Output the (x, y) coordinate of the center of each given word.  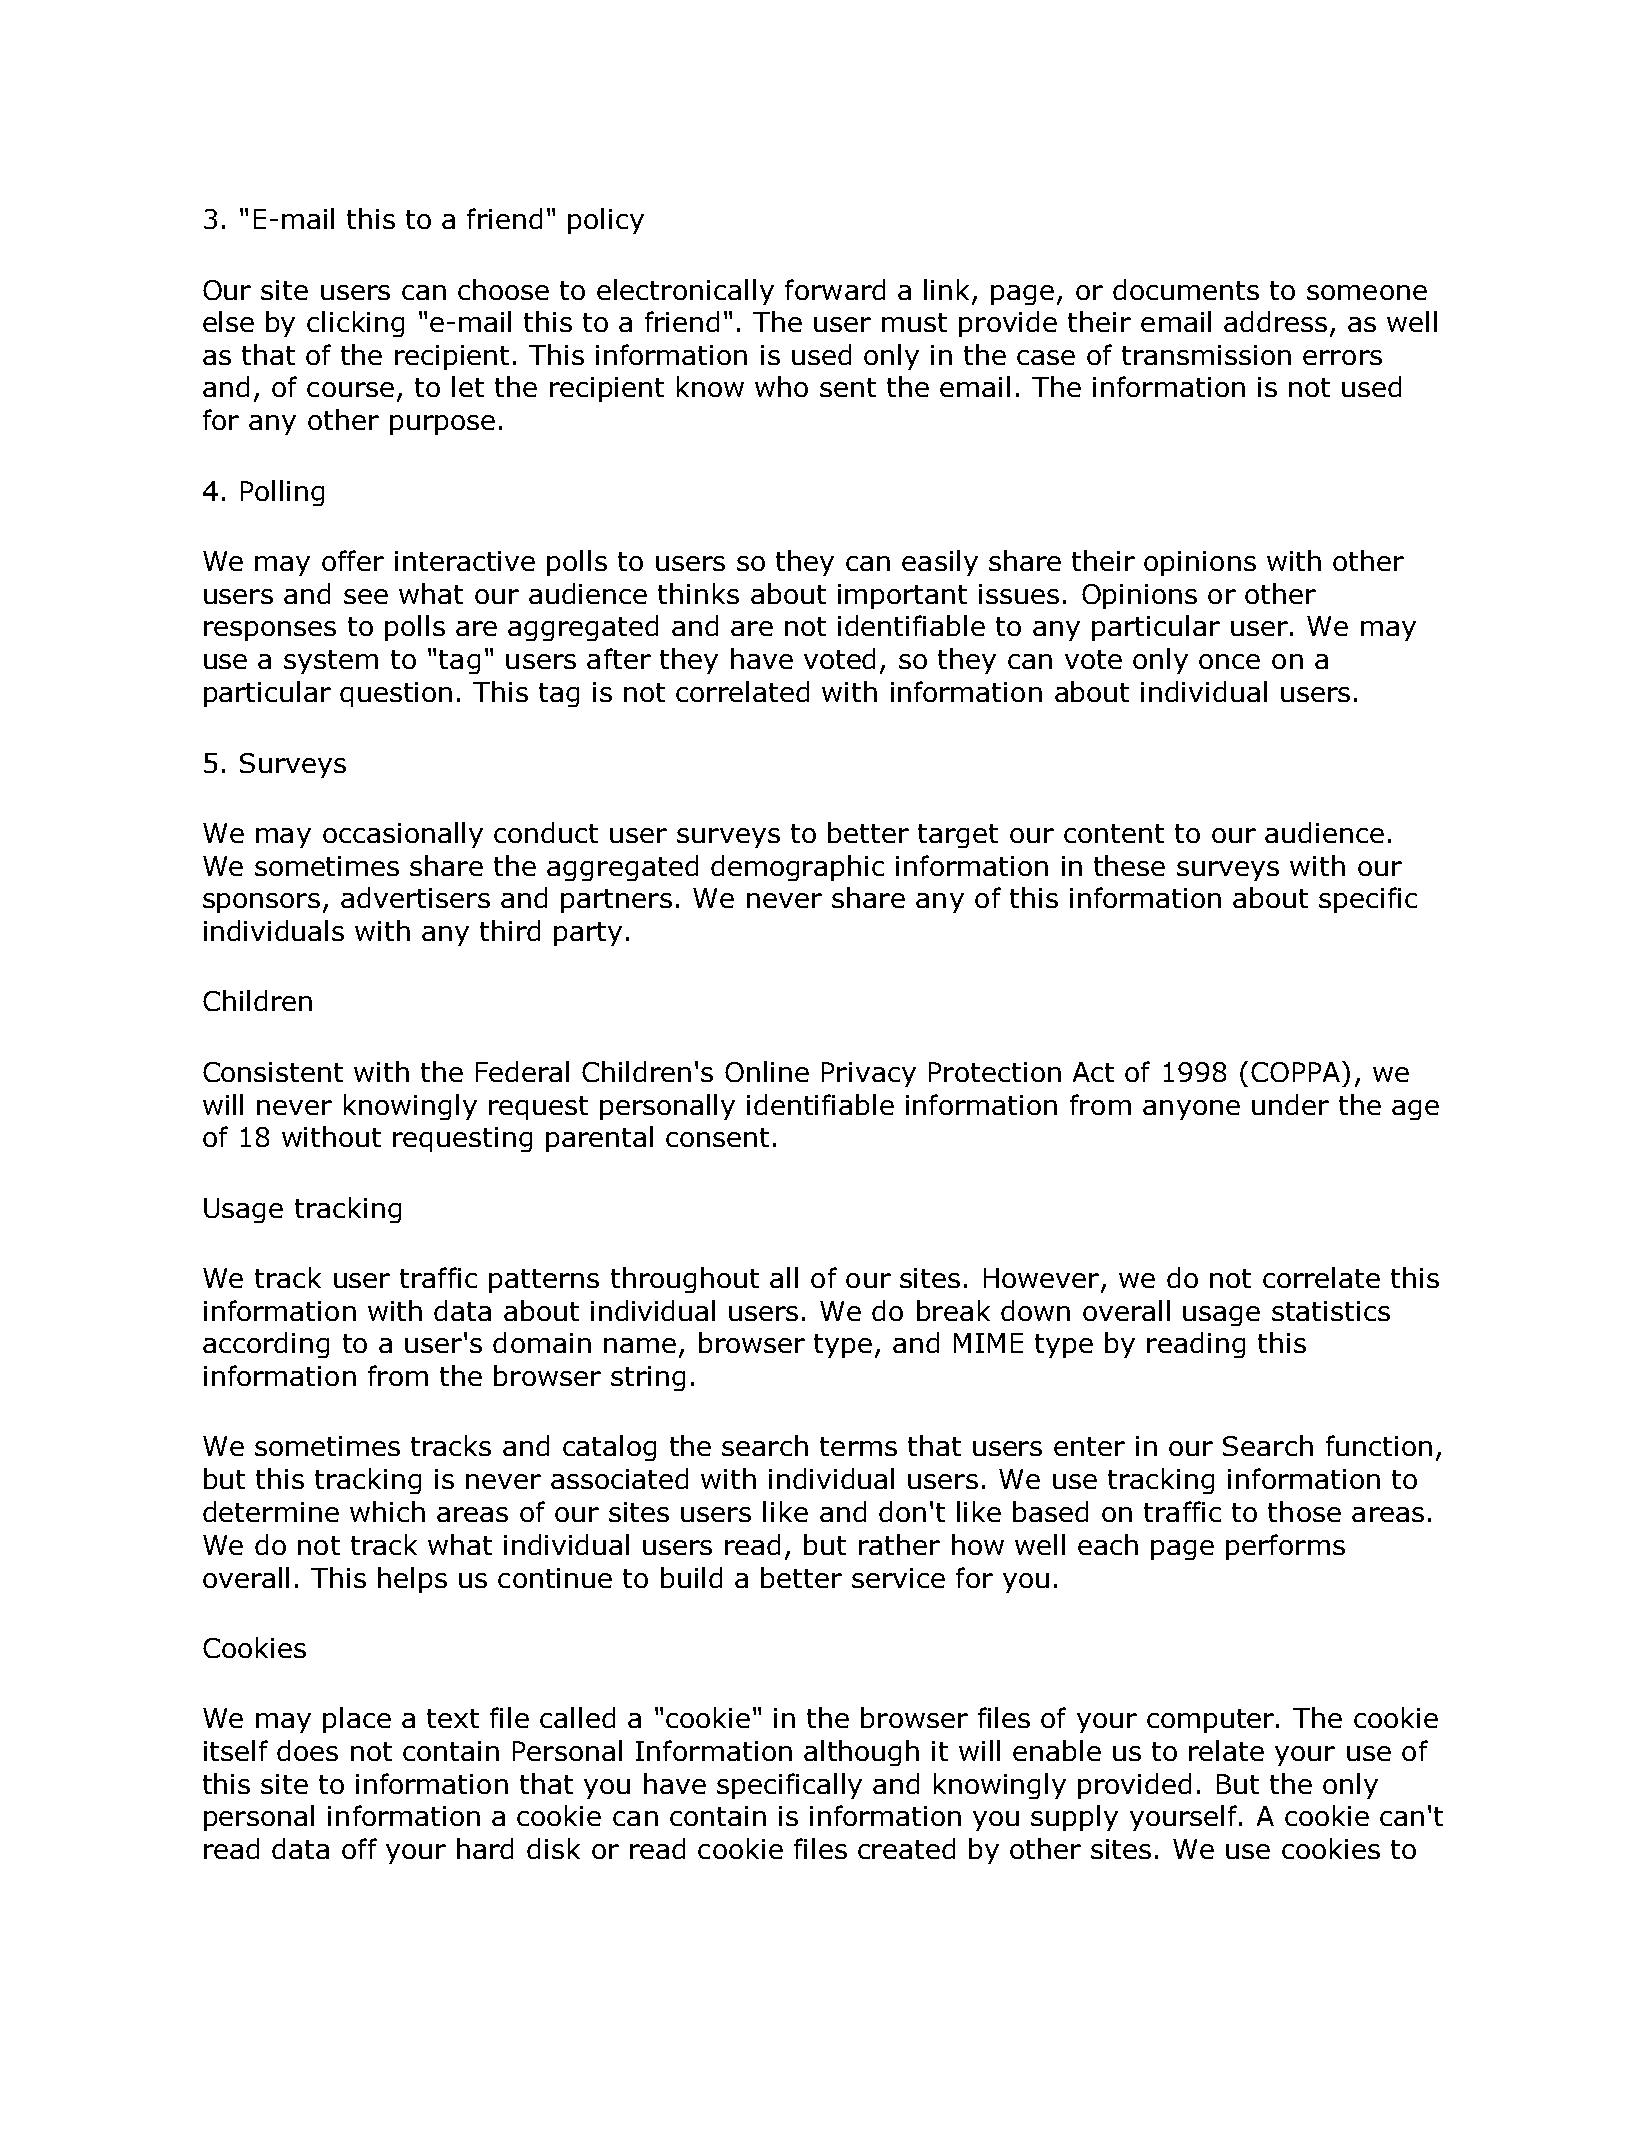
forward (835, 289)
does (307, 1750)
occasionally (403, 835)
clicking (355, 324)
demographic (797, 868)
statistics (1331, 1311)
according (266, 1345)
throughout (685, 1280)
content (1114, 833)
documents (1186, 289)
